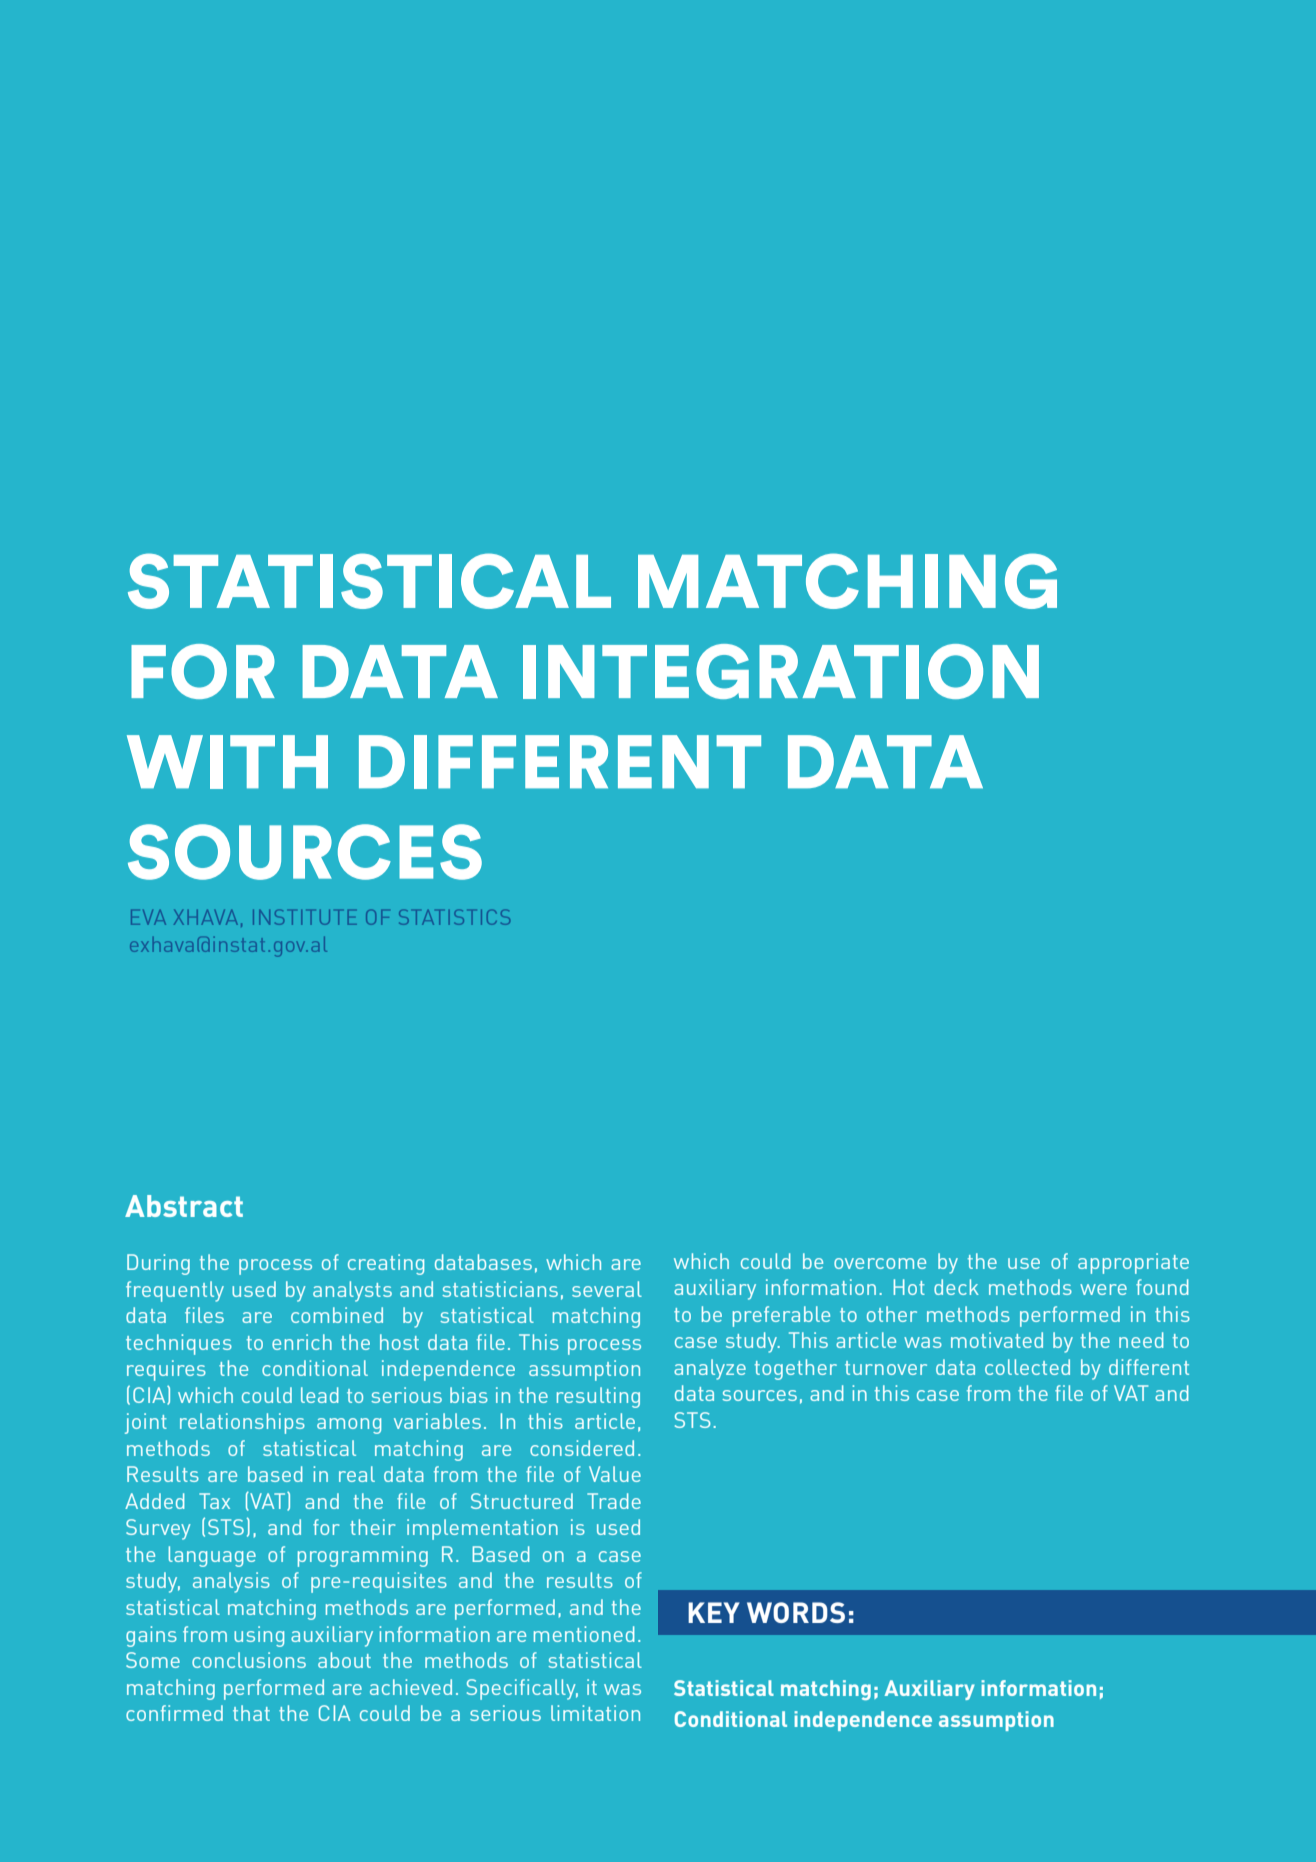  I want to click on conclusions, so click(249, 1660).
